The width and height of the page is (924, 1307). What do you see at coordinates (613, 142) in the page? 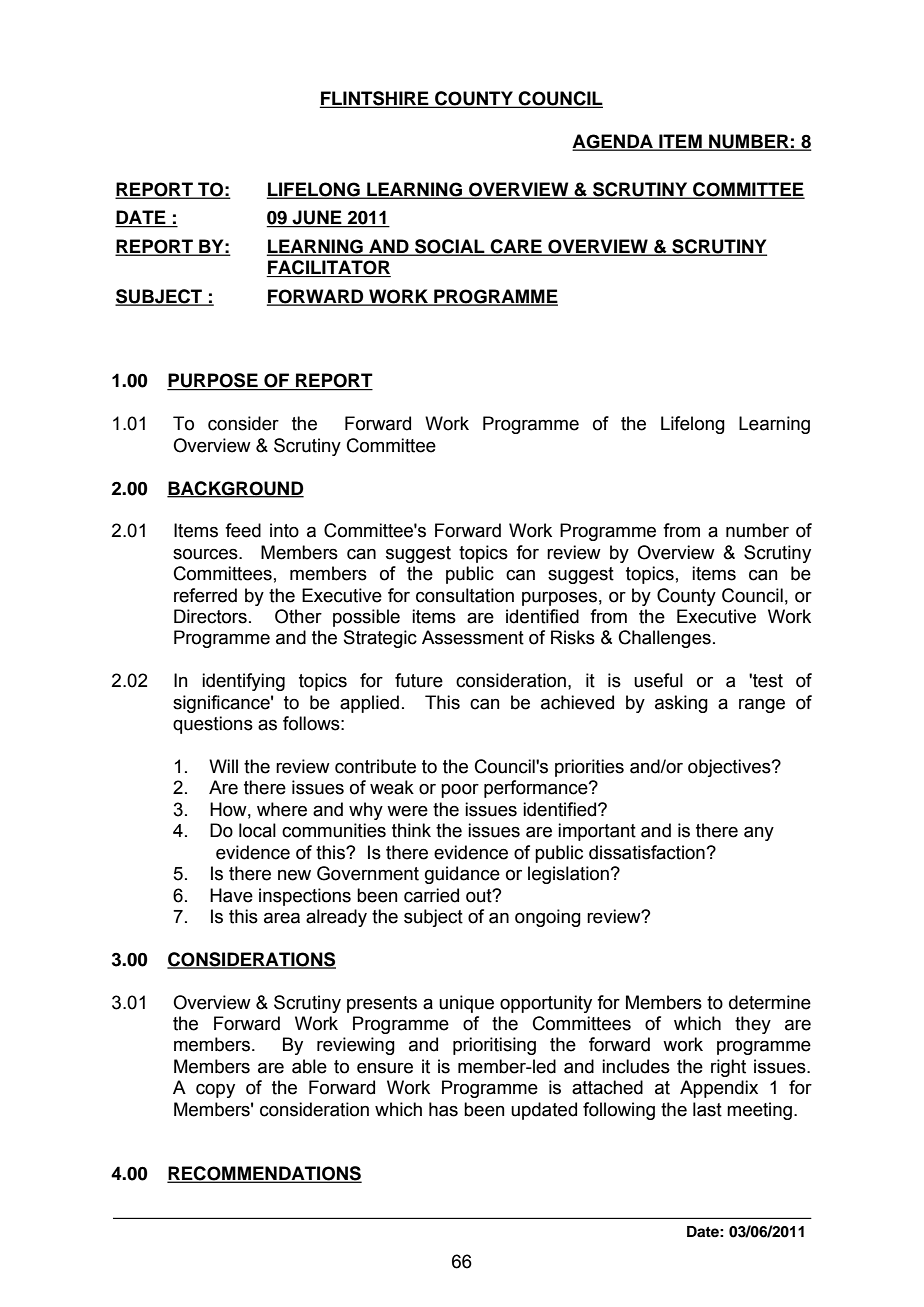
I see `AGENDA` at bounding box center [613, 142].
